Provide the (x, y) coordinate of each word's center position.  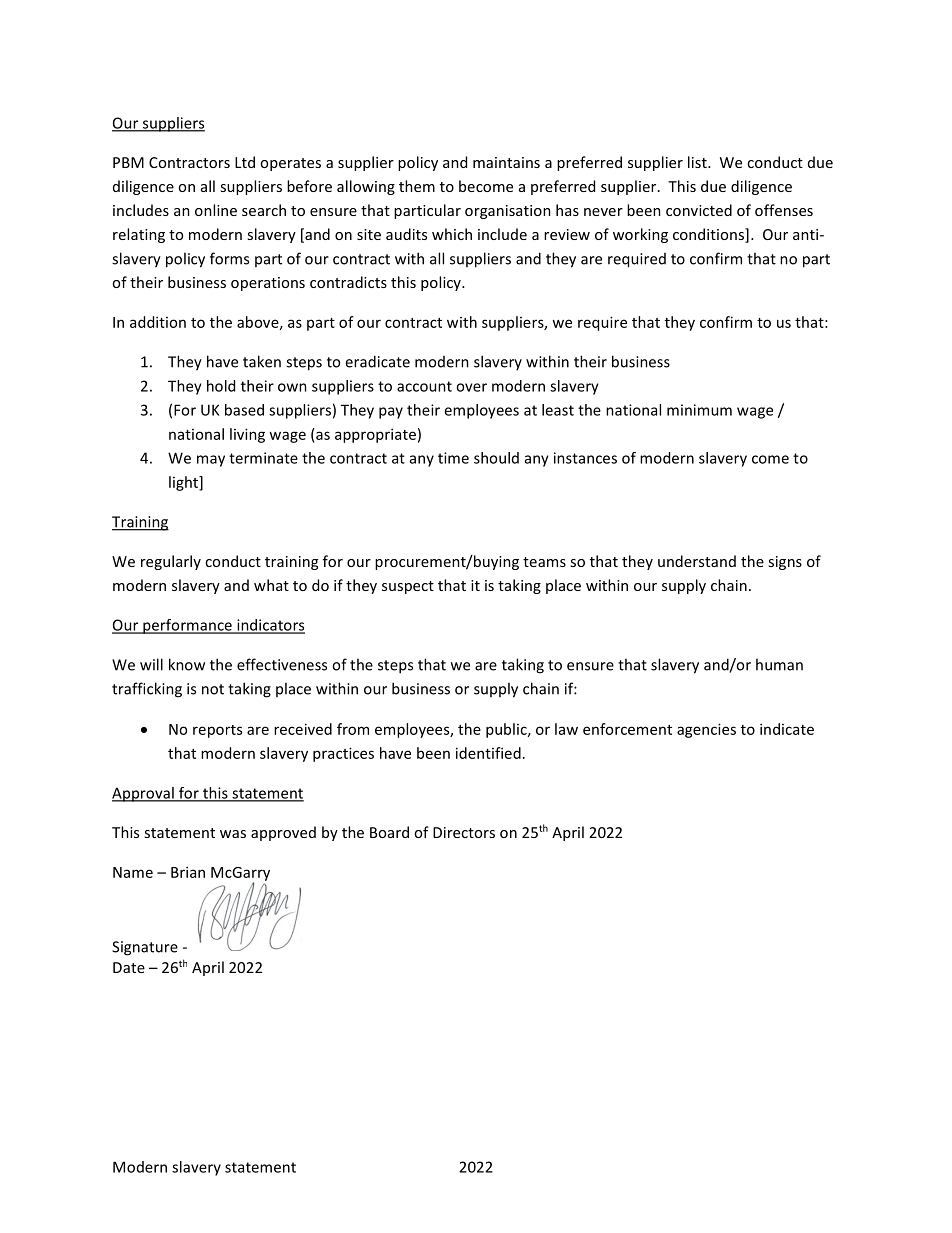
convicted (699, 210)
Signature (145, 948)
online (216, 210)
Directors (464, 832)
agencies (706, 730)
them (417, 186)
